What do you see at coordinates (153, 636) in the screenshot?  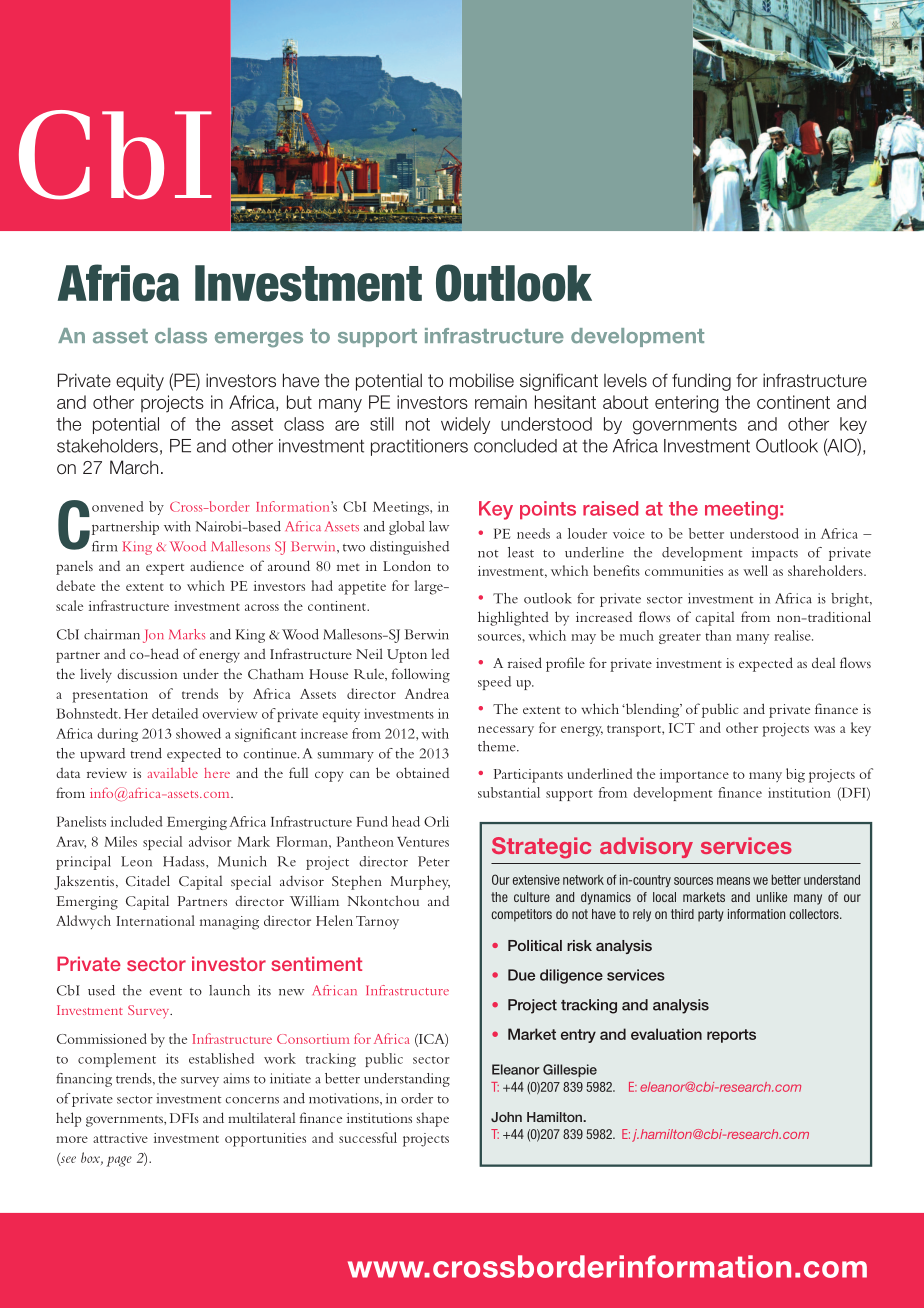 I see `Jon` at bounding box center [153, 636].
